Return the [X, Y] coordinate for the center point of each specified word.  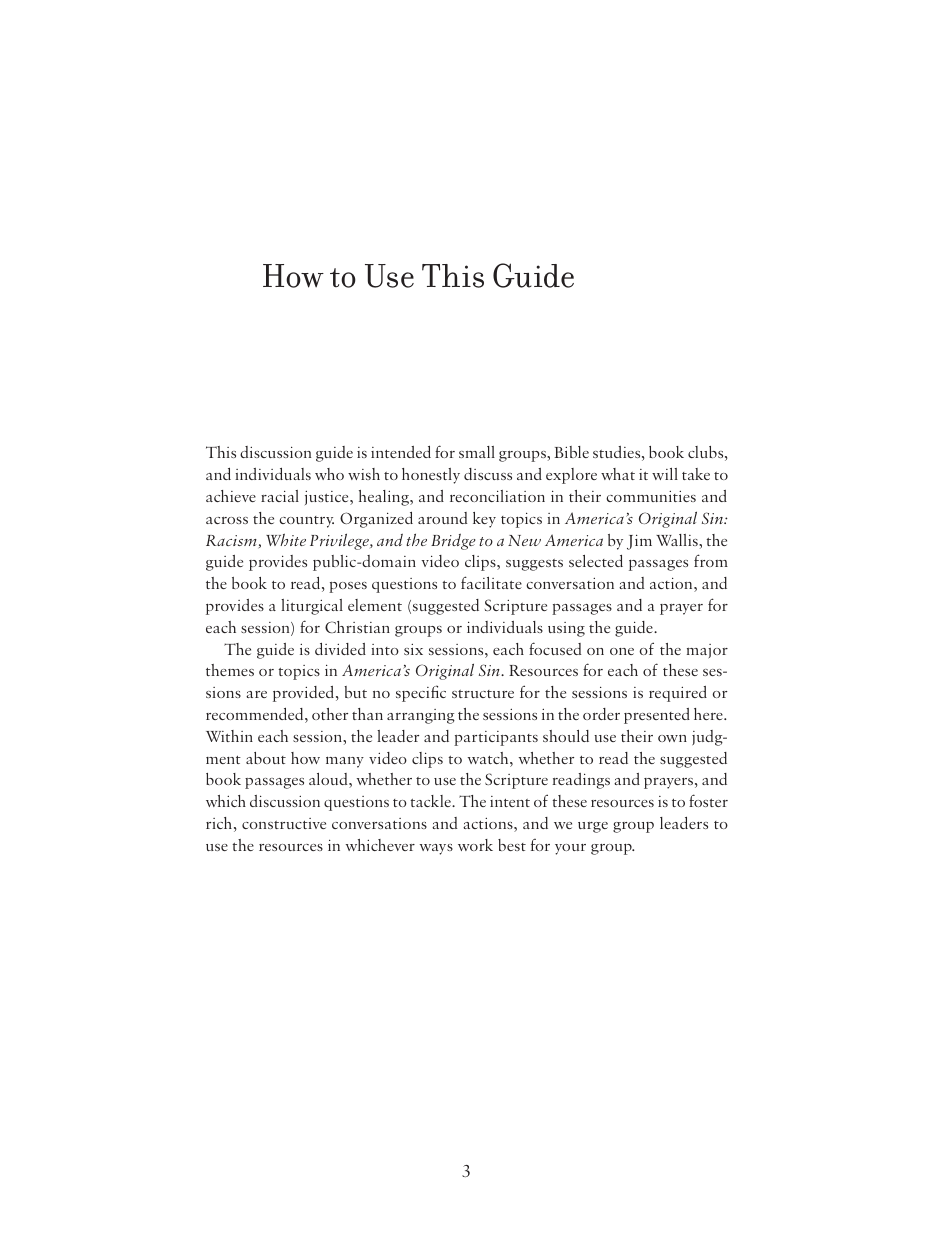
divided [340, 649]
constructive [284, 823]
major [707, 651]
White [286, 539]
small [477, 452]
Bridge [453, 542]
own [672, 738]
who [329, 474]
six [413, 649]
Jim [639, 542]
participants [496, 738]
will [665, 474]
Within [229, 736]
